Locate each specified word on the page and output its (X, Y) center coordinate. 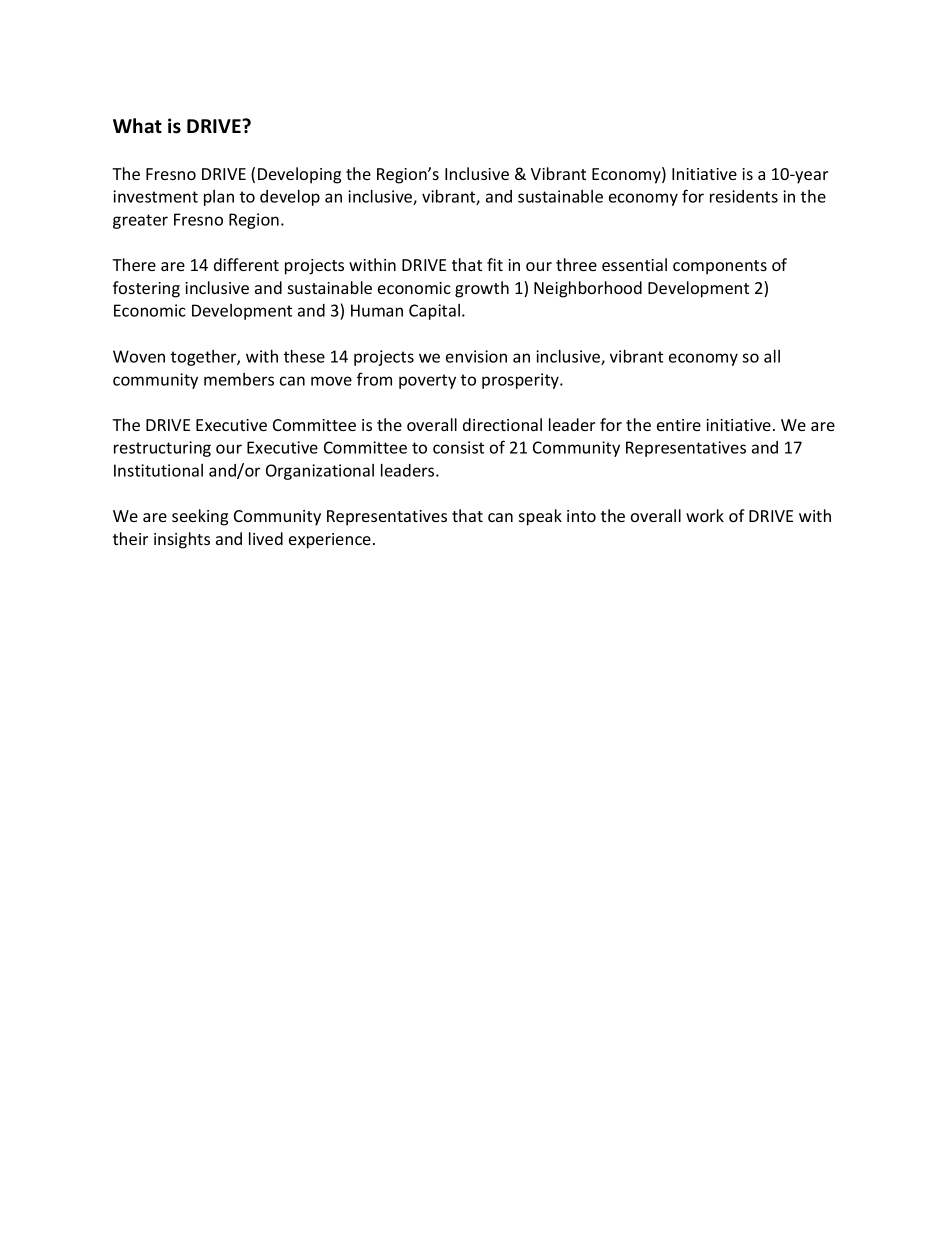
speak (540, 517)
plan (219, 198)
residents (744, 196)
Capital (434, 312)
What (137, 126)
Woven (139, 356)
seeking (200, 517)
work (705, 515)
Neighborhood (588, 289)
